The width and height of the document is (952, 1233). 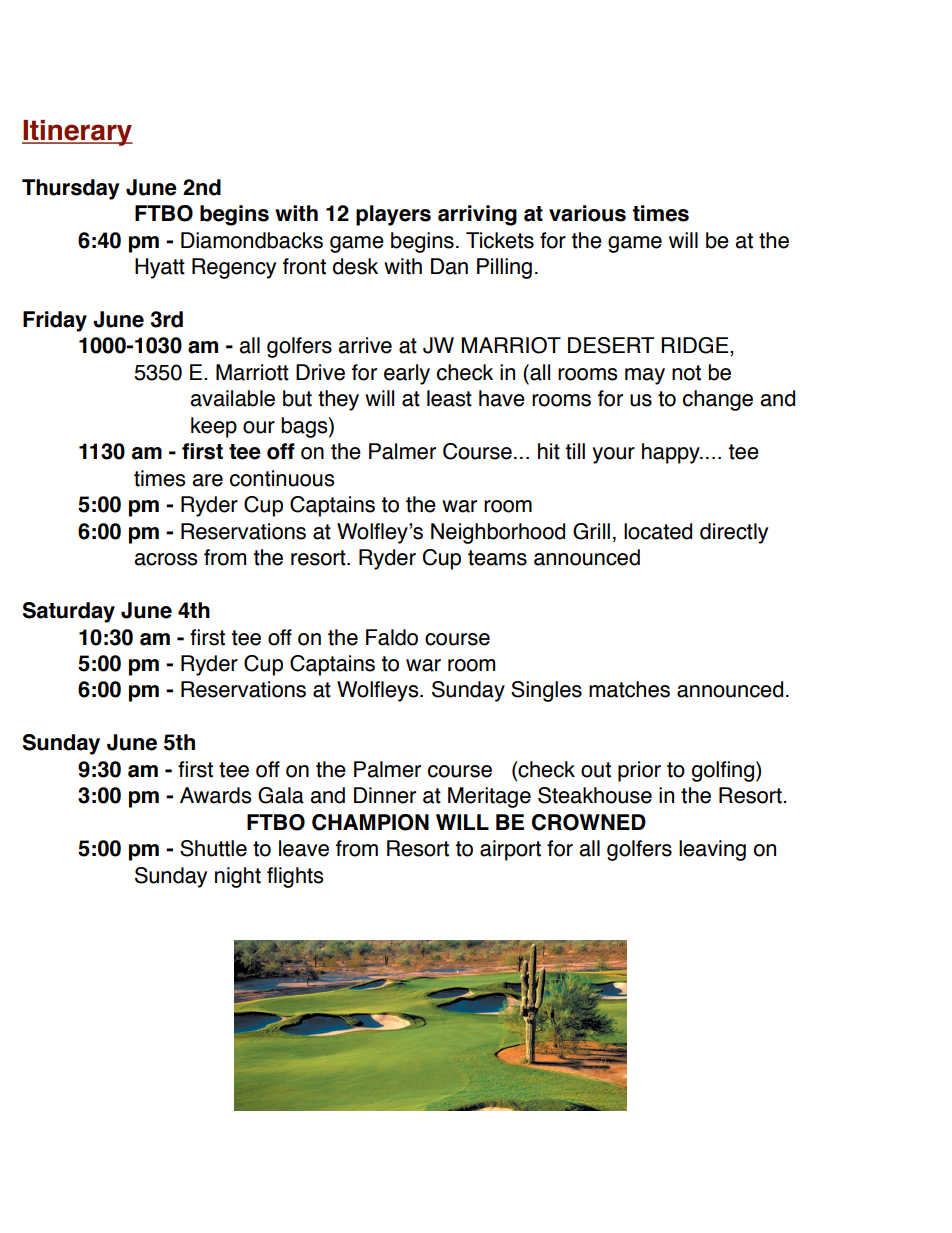 What do you see at coordinates (393, 215) in the document?
I see `players` at bounding box center [393, 215].
